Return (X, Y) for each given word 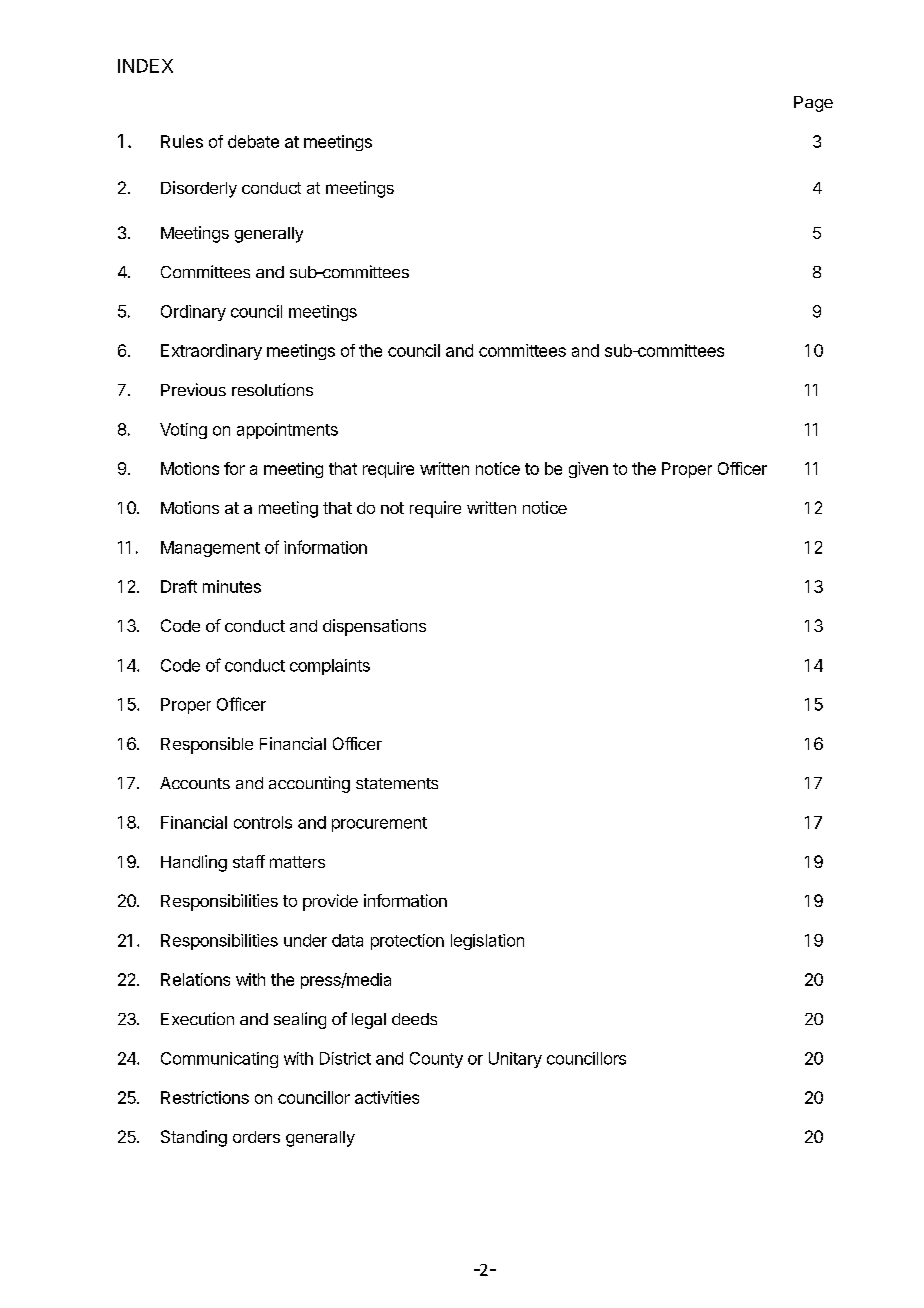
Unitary (515, 1060)
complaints (330, 667)
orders (256, 1137)
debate (253, 141)
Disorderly (199, 189)
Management (210, 549)
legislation (487, 942)
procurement (379, 824)
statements (397, 783)
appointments (287, 431)
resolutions (272, 389)
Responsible (207, 745)
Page (813, 104)
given (588, 470)
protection (407, 942)
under (305, 940)
